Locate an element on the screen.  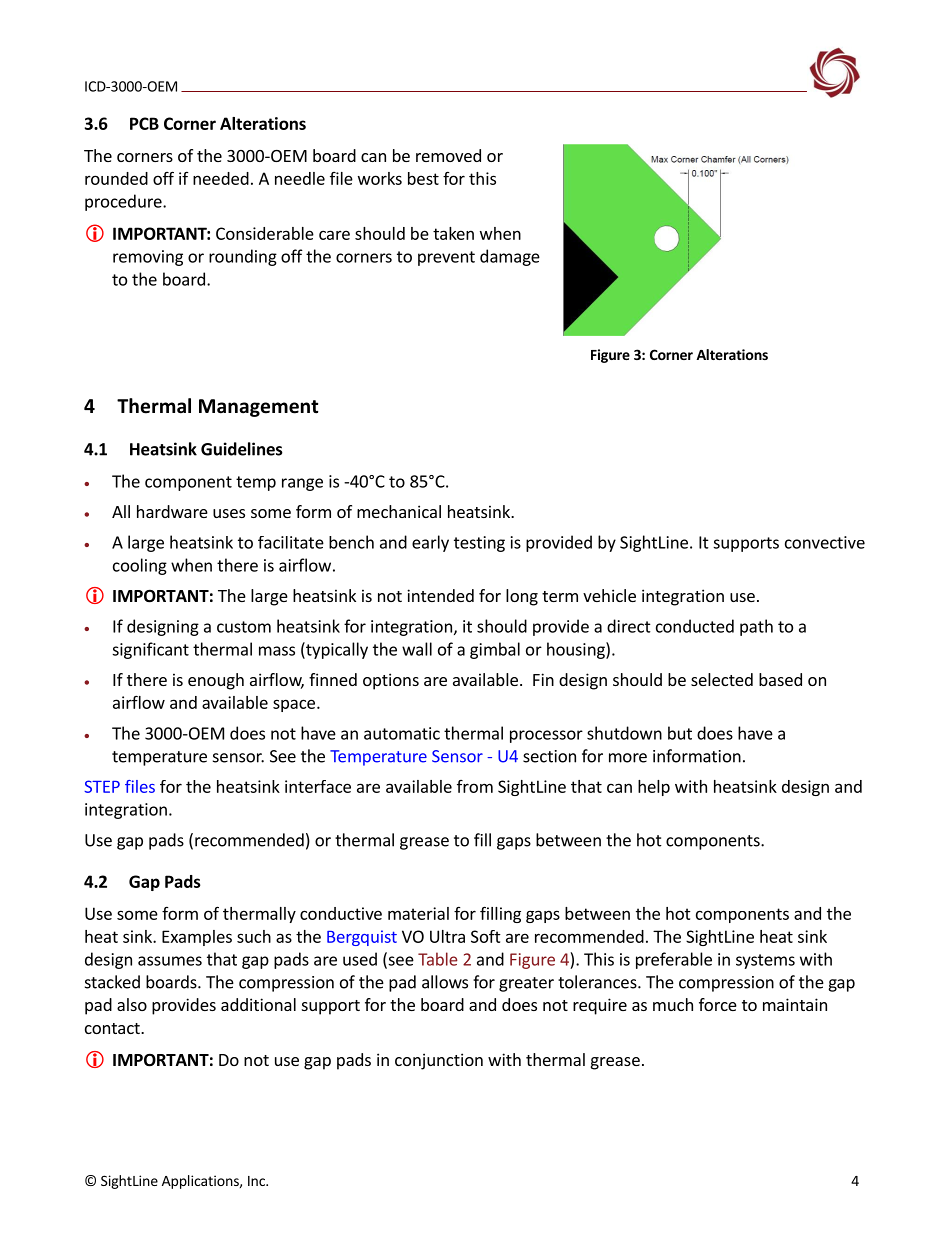
convective is located at coordinates (825, 542).
